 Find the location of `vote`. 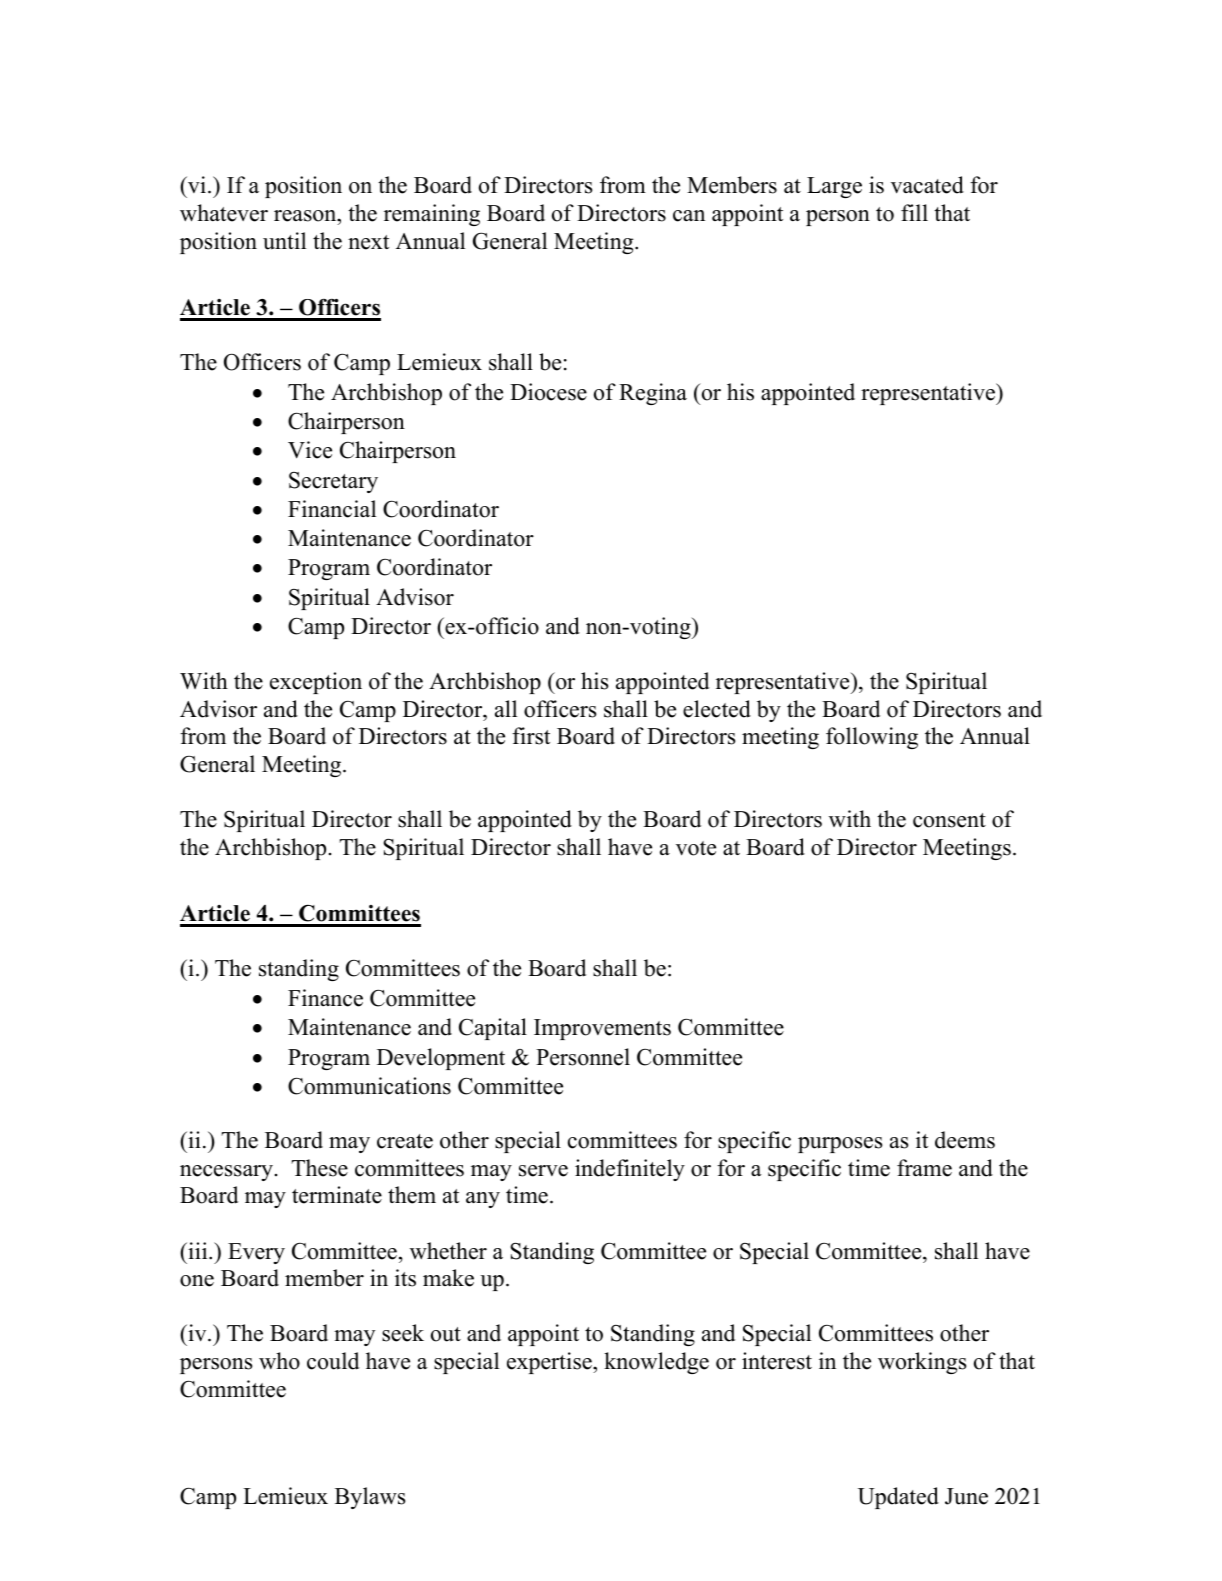

vote is located at coordinates (696, 848).
